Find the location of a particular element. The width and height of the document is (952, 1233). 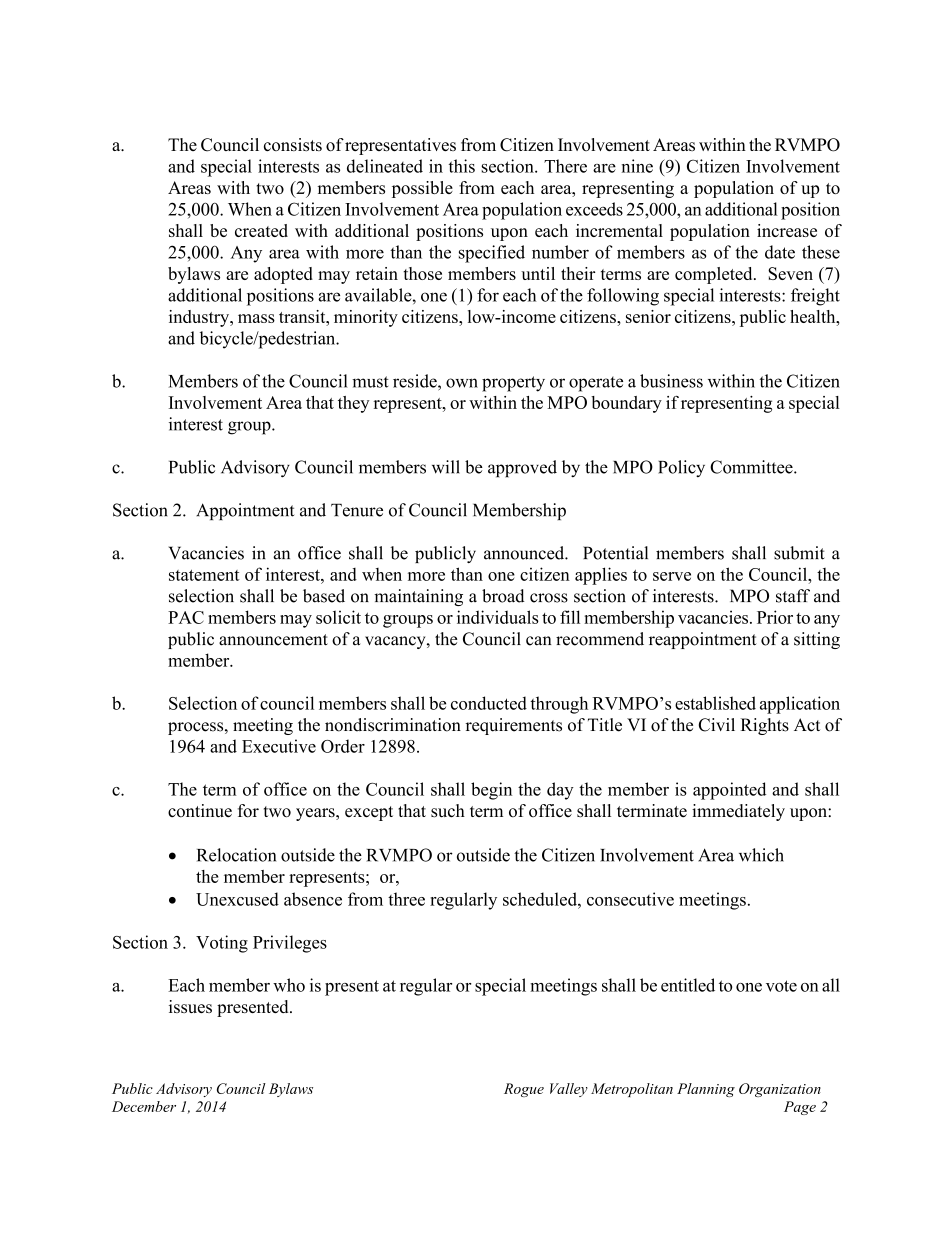

this is located at coordinates (462, 166).
